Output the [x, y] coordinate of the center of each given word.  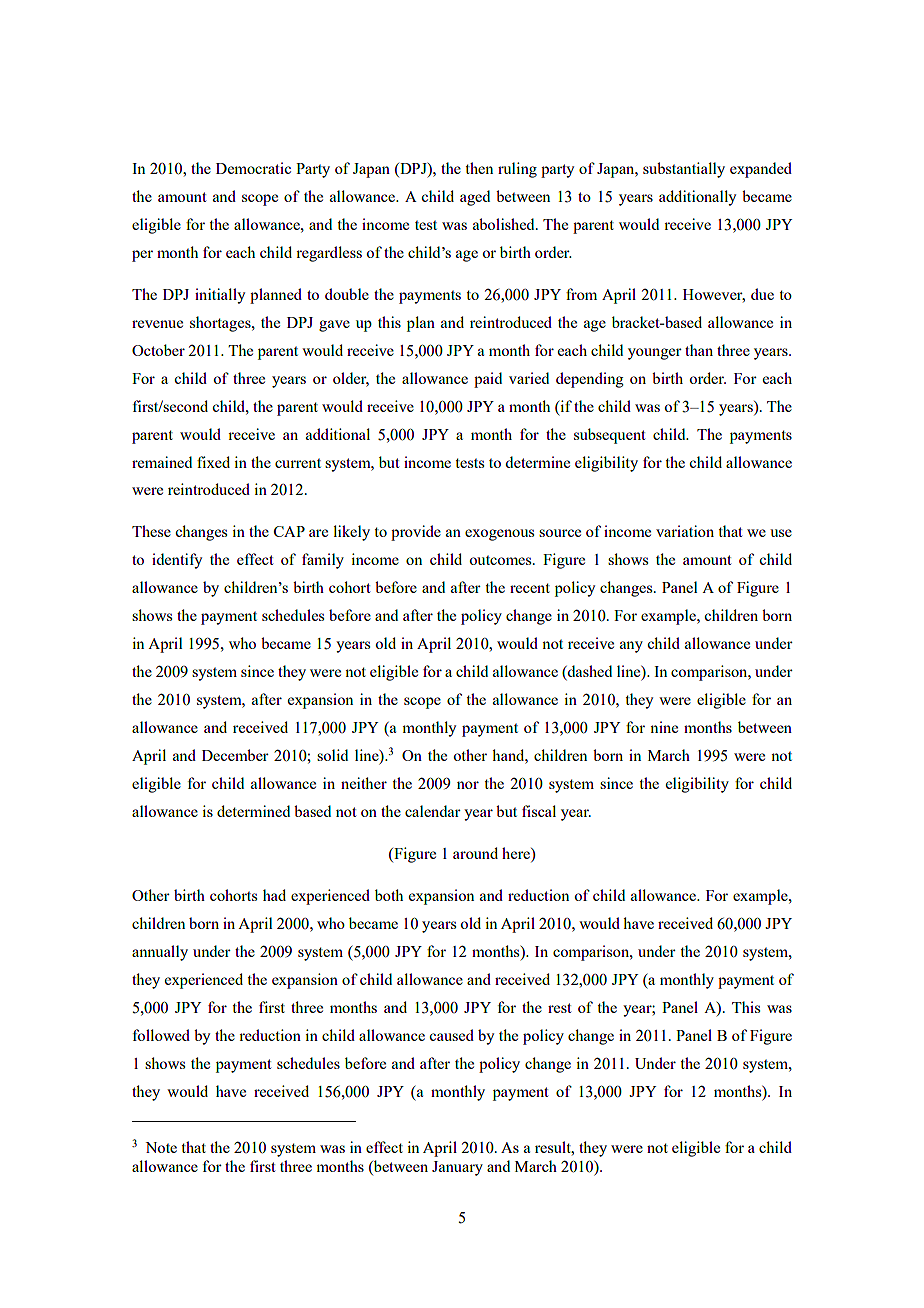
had [274, 895]
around [475, 853]
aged [475, 198]
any [631, 647]
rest [559, 1008]
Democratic [253, 168]
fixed [213, 462]
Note [161, 1147]
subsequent [609, 436]
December [235, 755]
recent [530, 588]
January [457, 1168]
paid [488, 380]
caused [451, 1035]
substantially [684, 170]
